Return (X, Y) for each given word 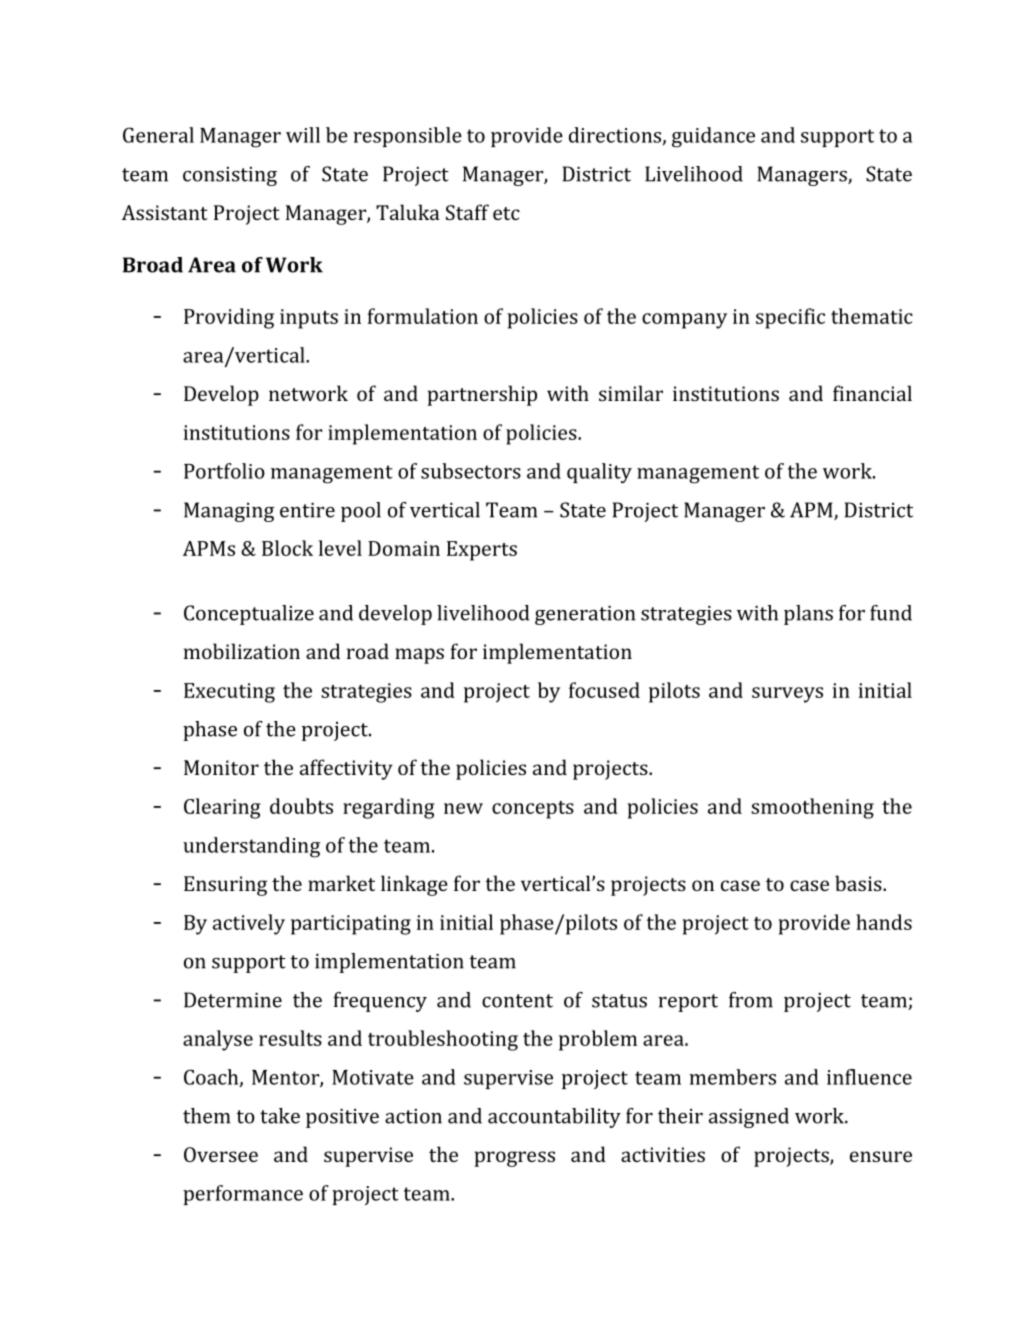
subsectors (471, 471)
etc (506, 213)
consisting (230, 176)
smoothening (812, 808)
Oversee (221, 1154)
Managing (229, 512)
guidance (713, 137)
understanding (251, 847)
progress (514, 1159)
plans (808, 615)
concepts (533, 810)
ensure (881, 1156)
